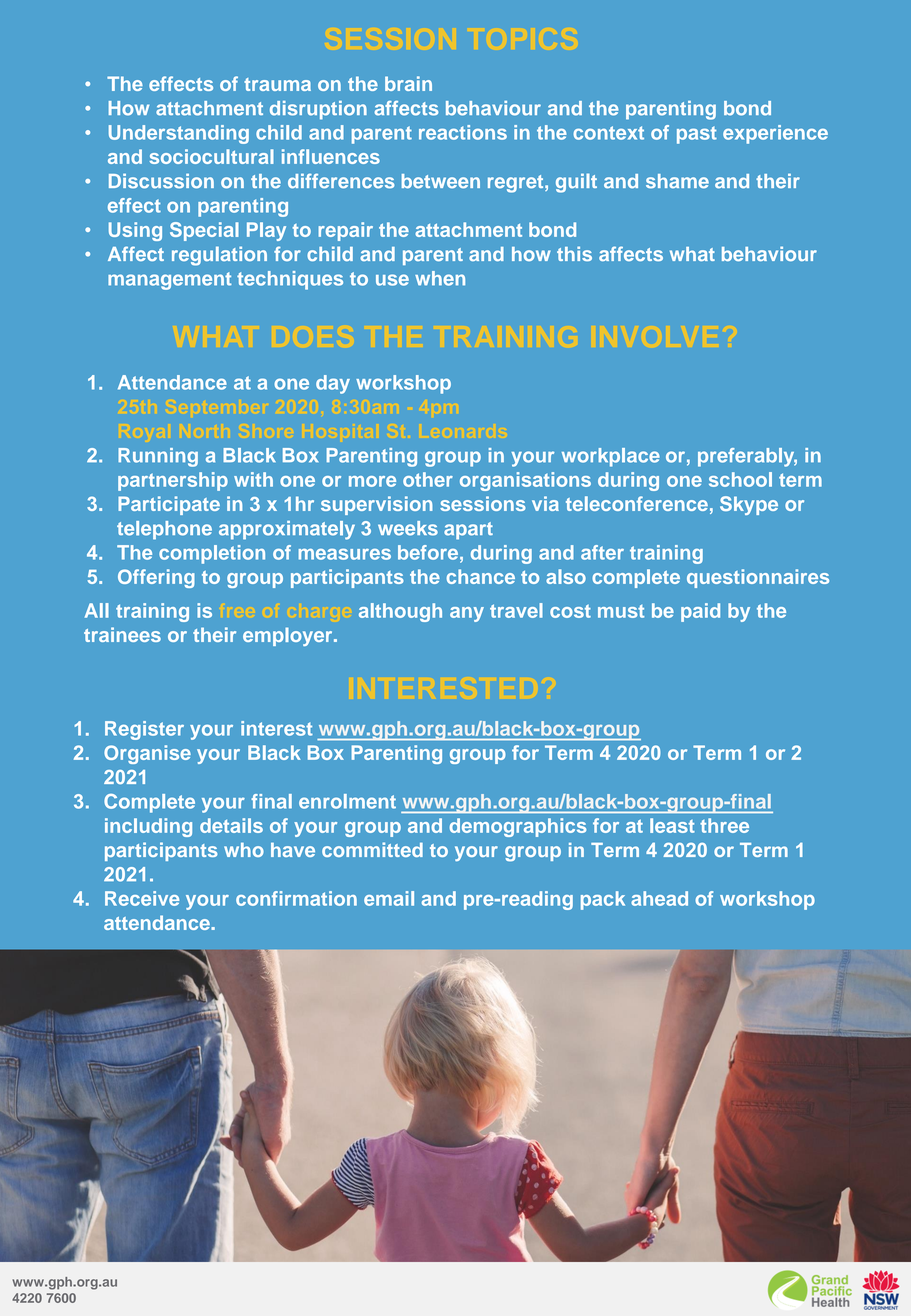 The image size is (911, 1316). Describe the element at coordinates (333, 384) in the page. I see `day` at that location.
